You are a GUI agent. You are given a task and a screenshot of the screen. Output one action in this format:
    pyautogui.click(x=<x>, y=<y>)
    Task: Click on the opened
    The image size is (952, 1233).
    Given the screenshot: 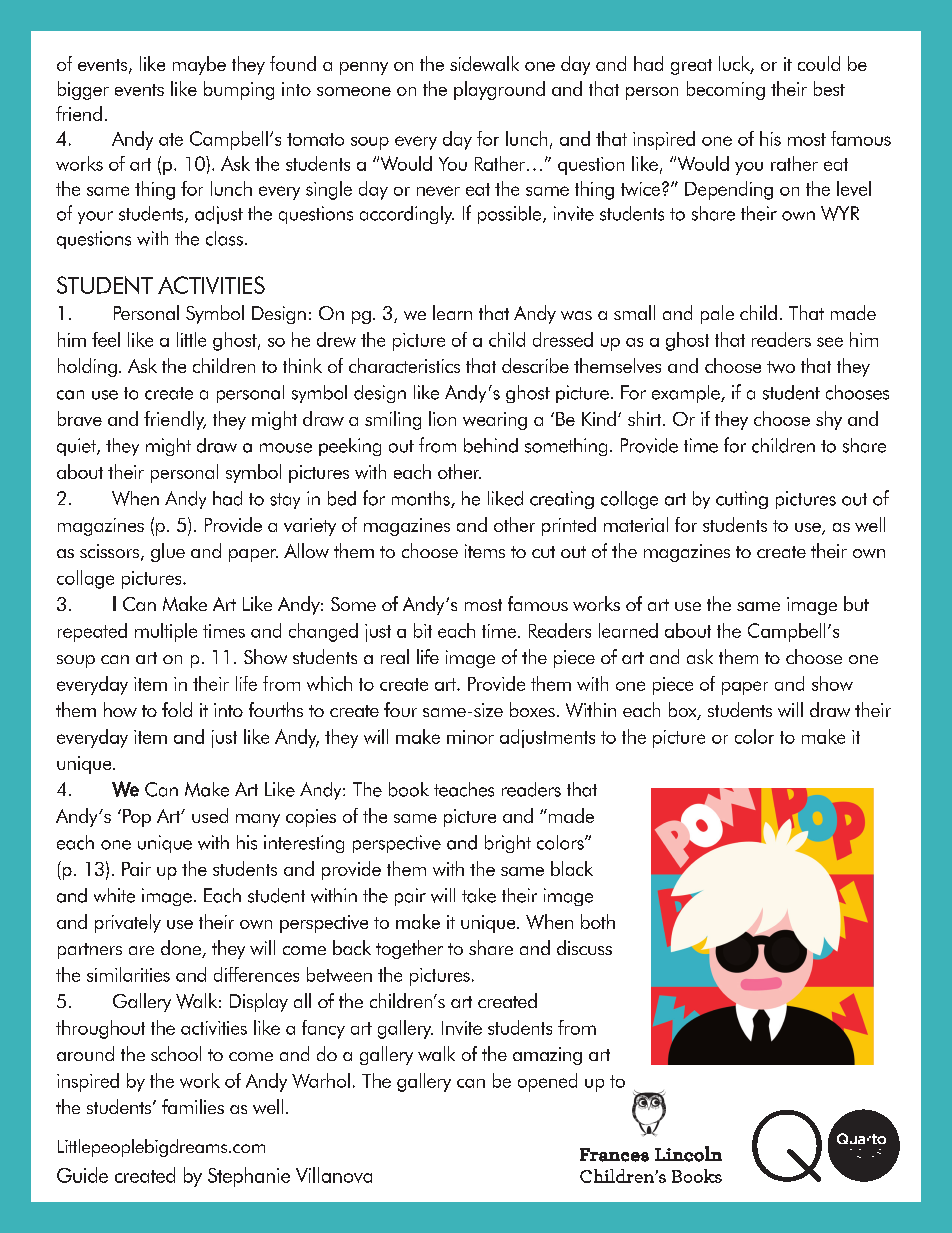 What is the action you would take?
    pyautogui.click(x=547, y=1082)
